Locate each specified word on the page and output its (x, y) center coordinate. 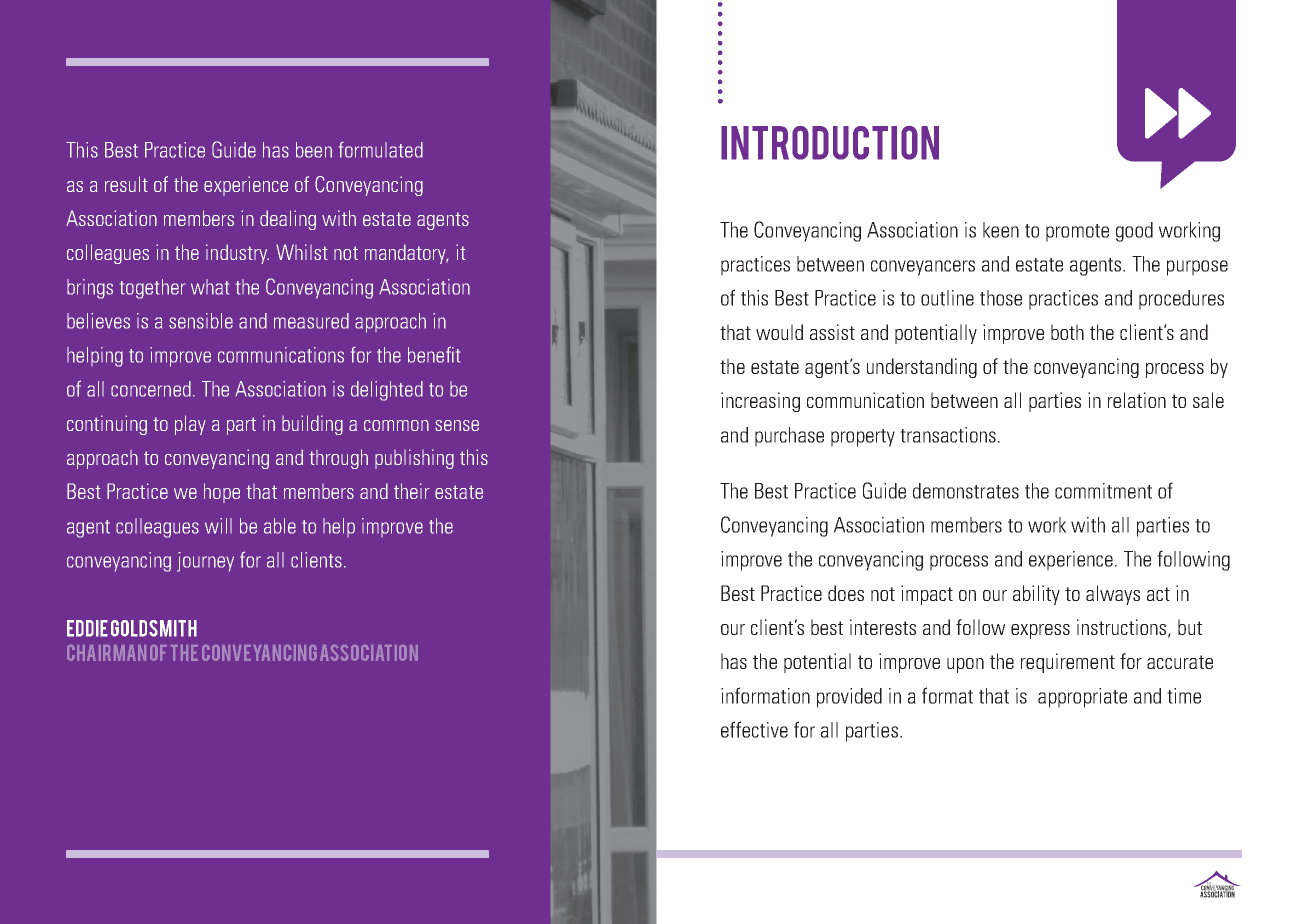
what (210, 287)
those (1001, 298)
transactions (948, 435)
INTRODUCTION (830, 143)
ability (1036, 595)
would (779, 332)
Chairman (106, 653)
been (314, 150)
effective (754, 729)
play (190, 425)
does (846, 593)
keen (1001, 230)
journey (205, 562)
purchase (789, 437)
